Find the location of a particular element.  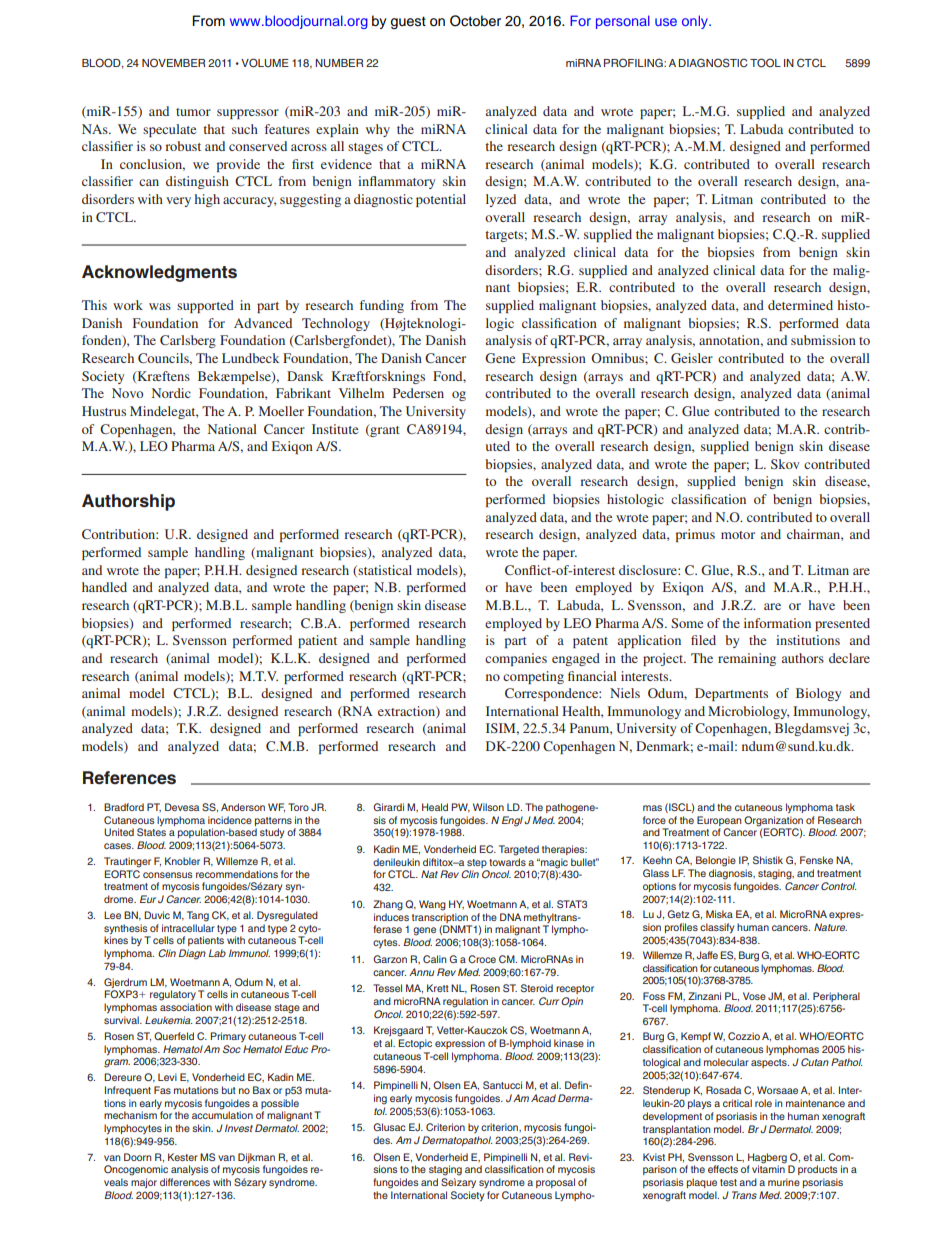

motor is located at coordinates (738, 535).
